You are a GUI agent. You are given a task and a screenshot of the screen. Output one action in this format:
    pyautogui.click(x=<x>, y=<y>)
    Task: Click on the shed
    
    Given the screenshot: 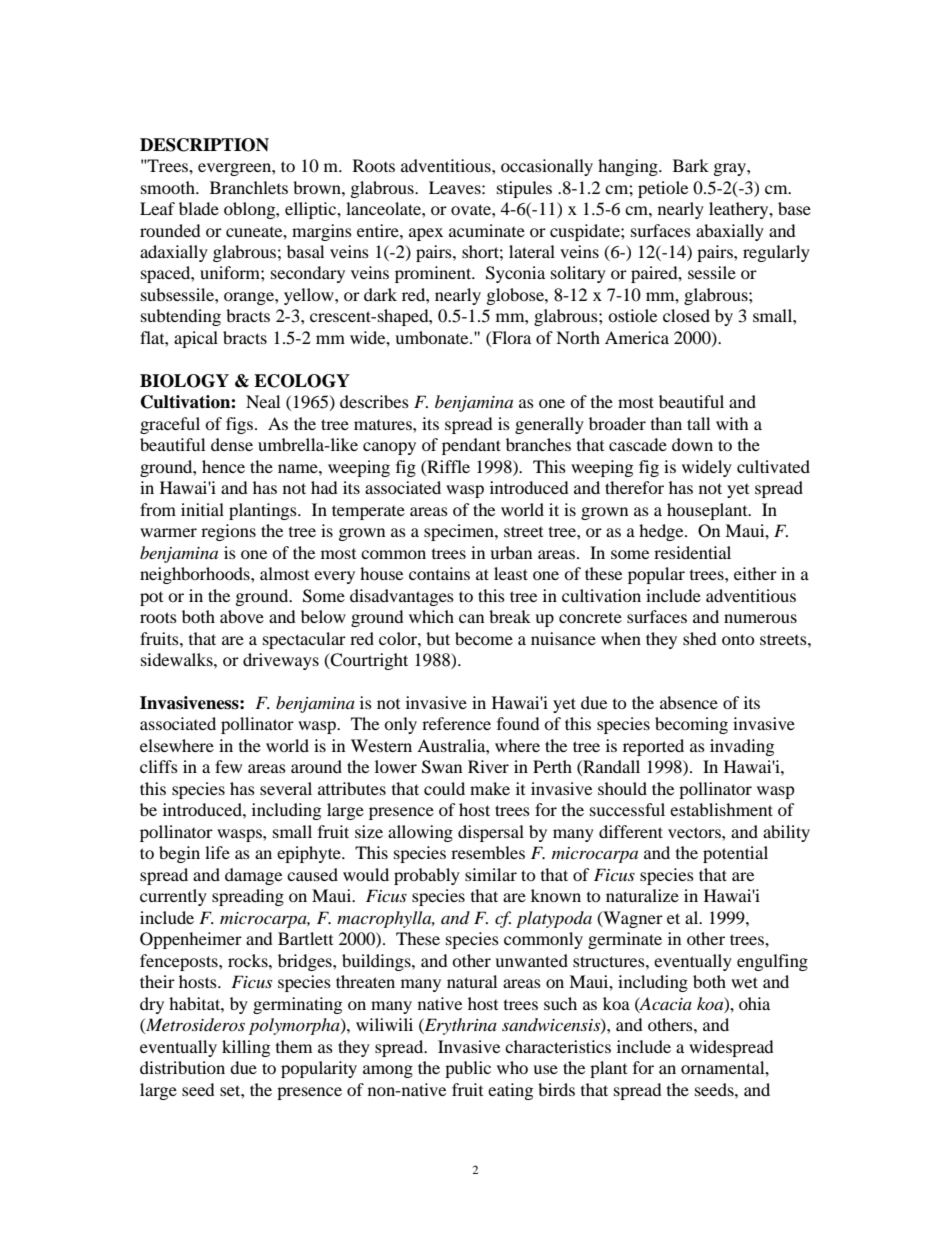 What is the action you would take?
    pyautogui.click(x=700, y=638)
